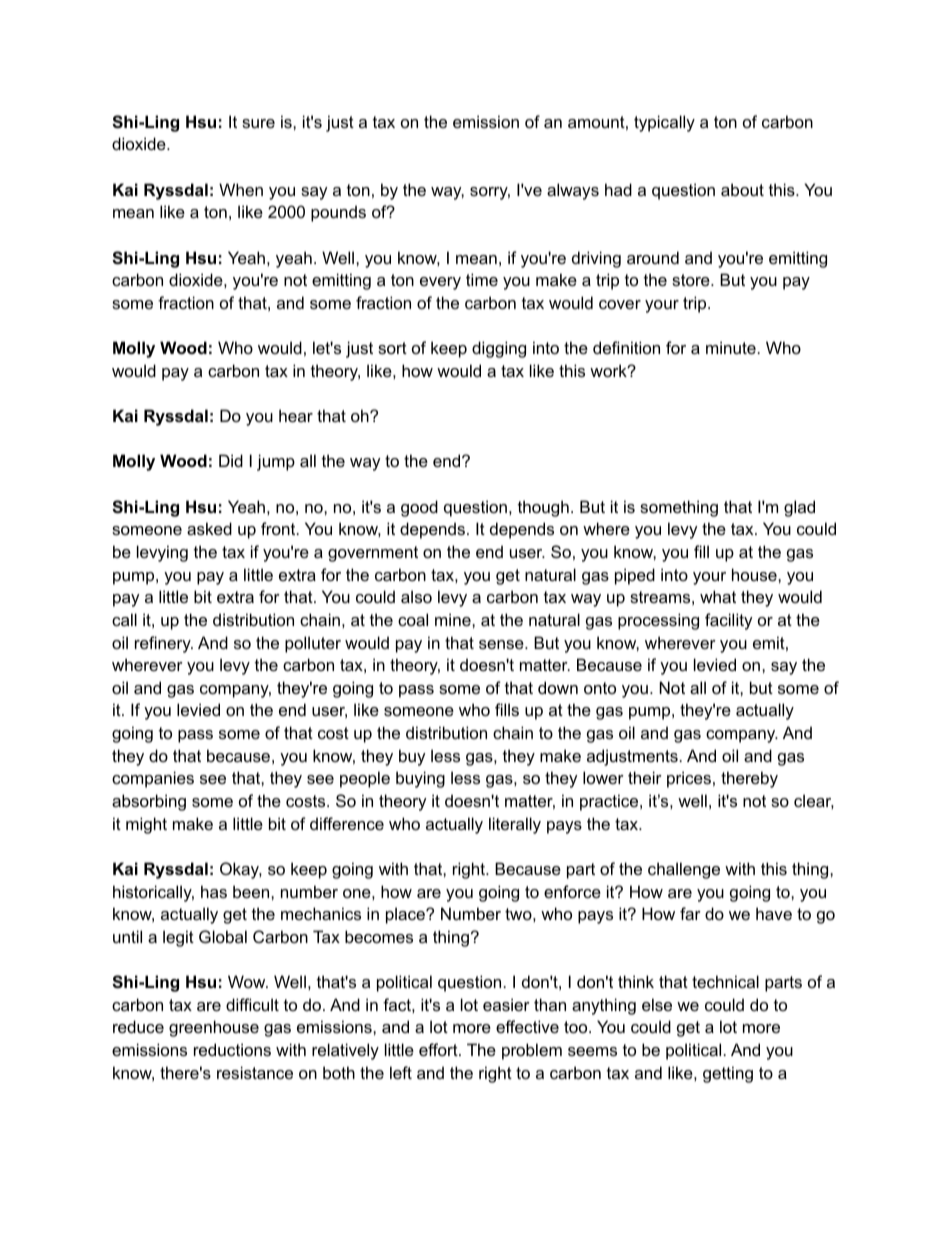  Describe the element at coordinates (573, 191) in the screenshot. I see `always` at that location.
